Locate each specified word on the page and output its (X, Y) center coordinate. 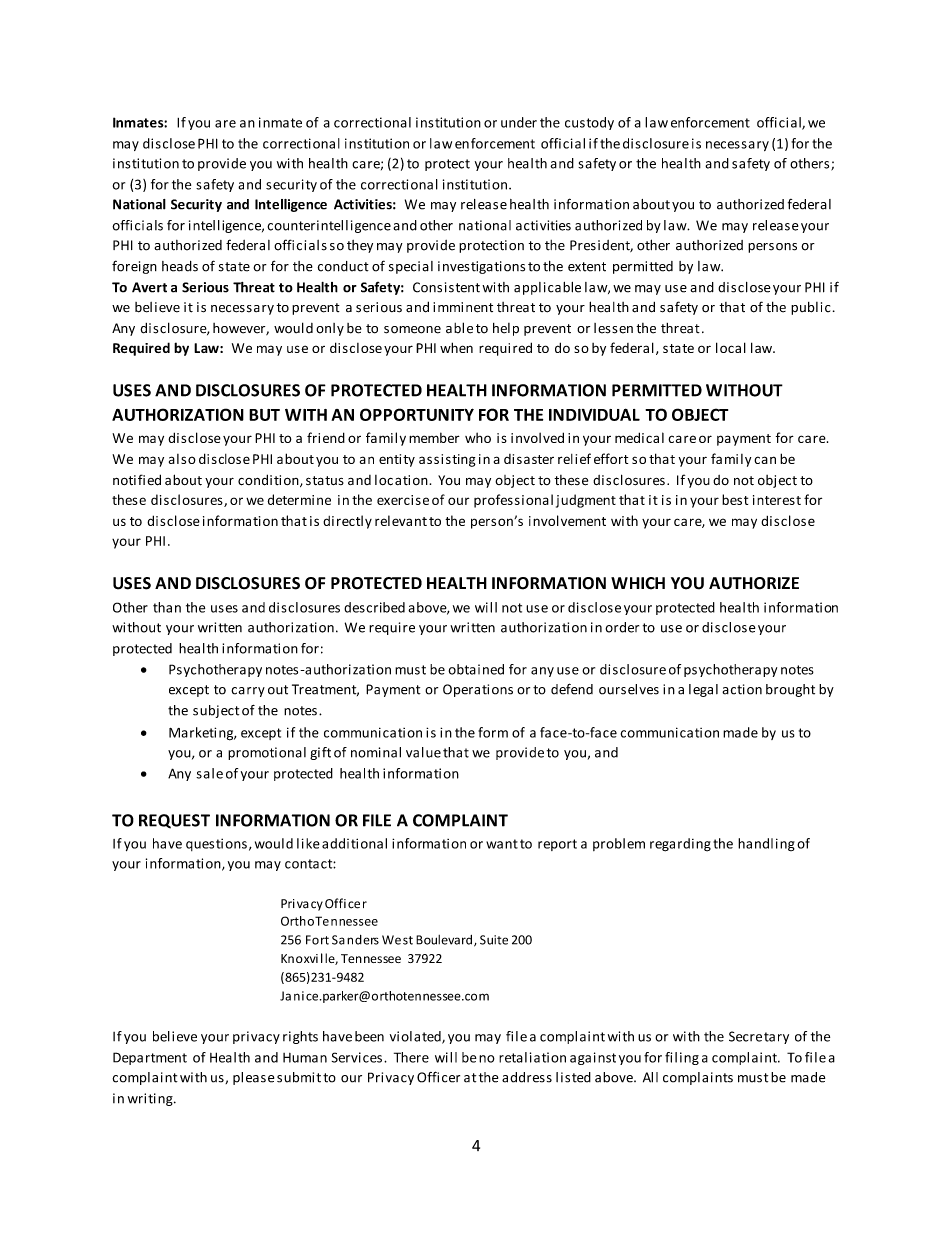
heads (180, 266)
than (167, 607)
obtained (476, 669)
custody (589, 123)
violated (416, 1037)
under (519, 122)
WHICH (638, 583)
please (253, 1078)
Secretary (759, 1037)
